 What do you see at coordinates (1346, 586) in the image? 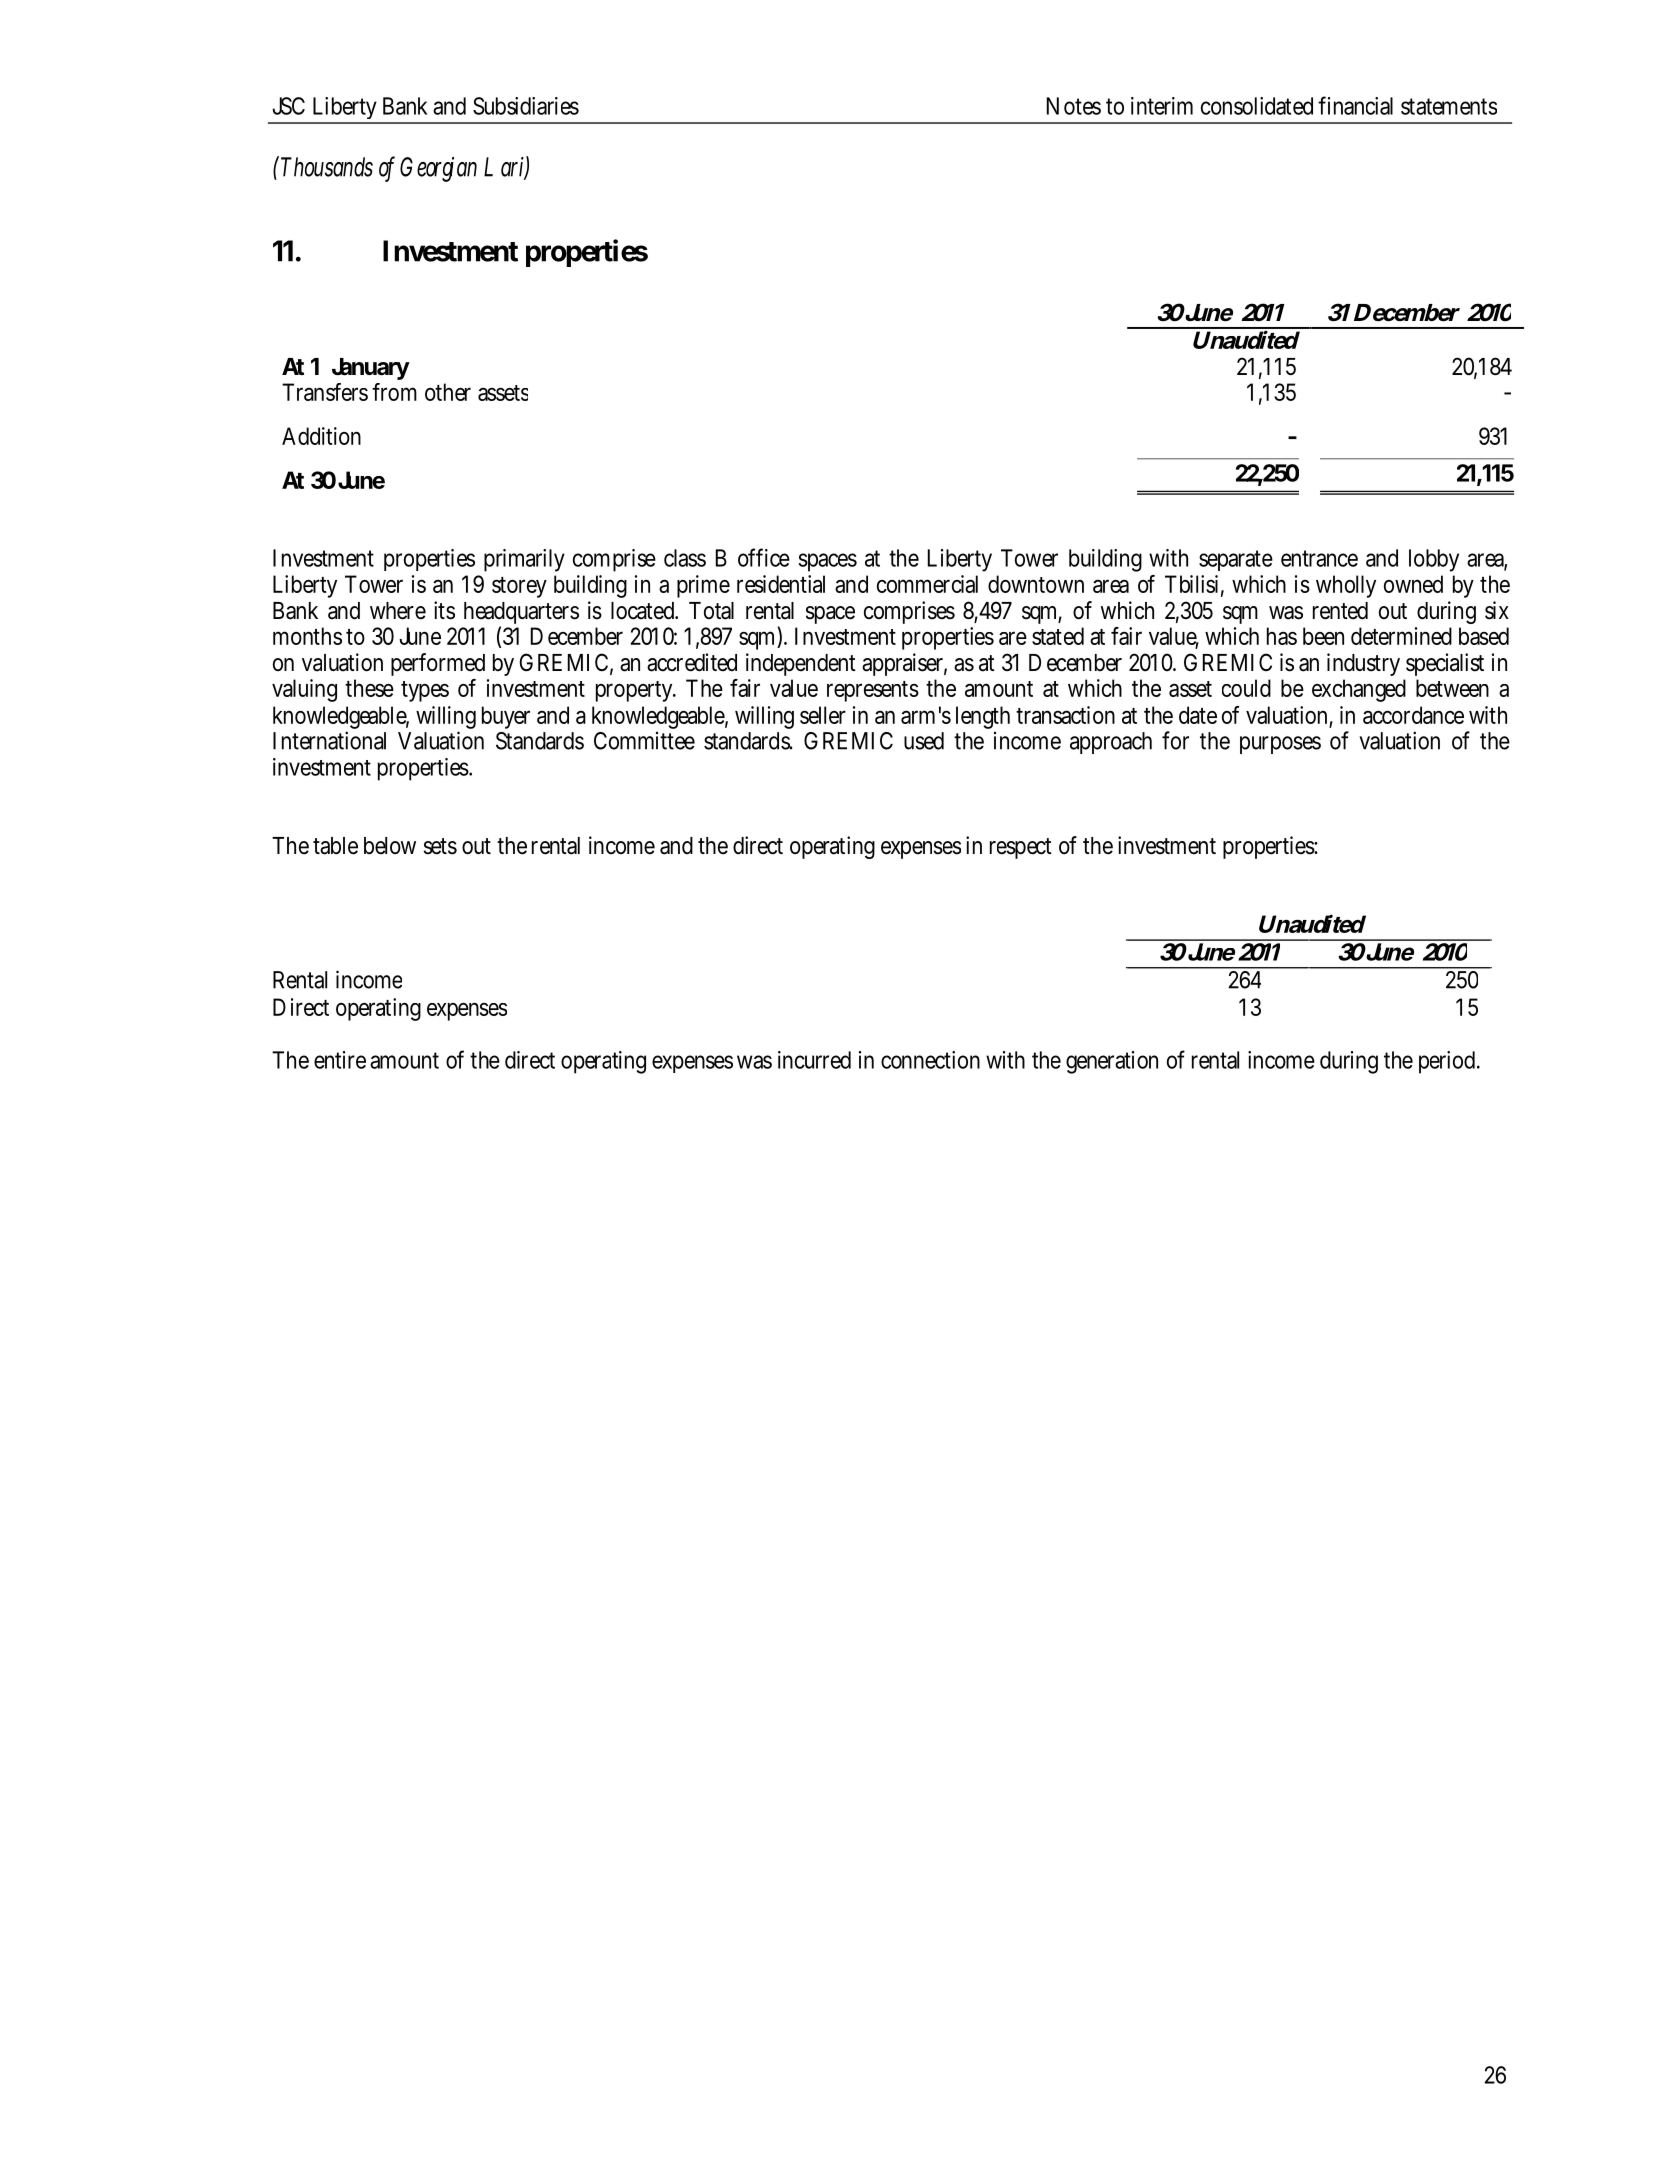
I see `wholly` at bounding box center [1346, 586].
